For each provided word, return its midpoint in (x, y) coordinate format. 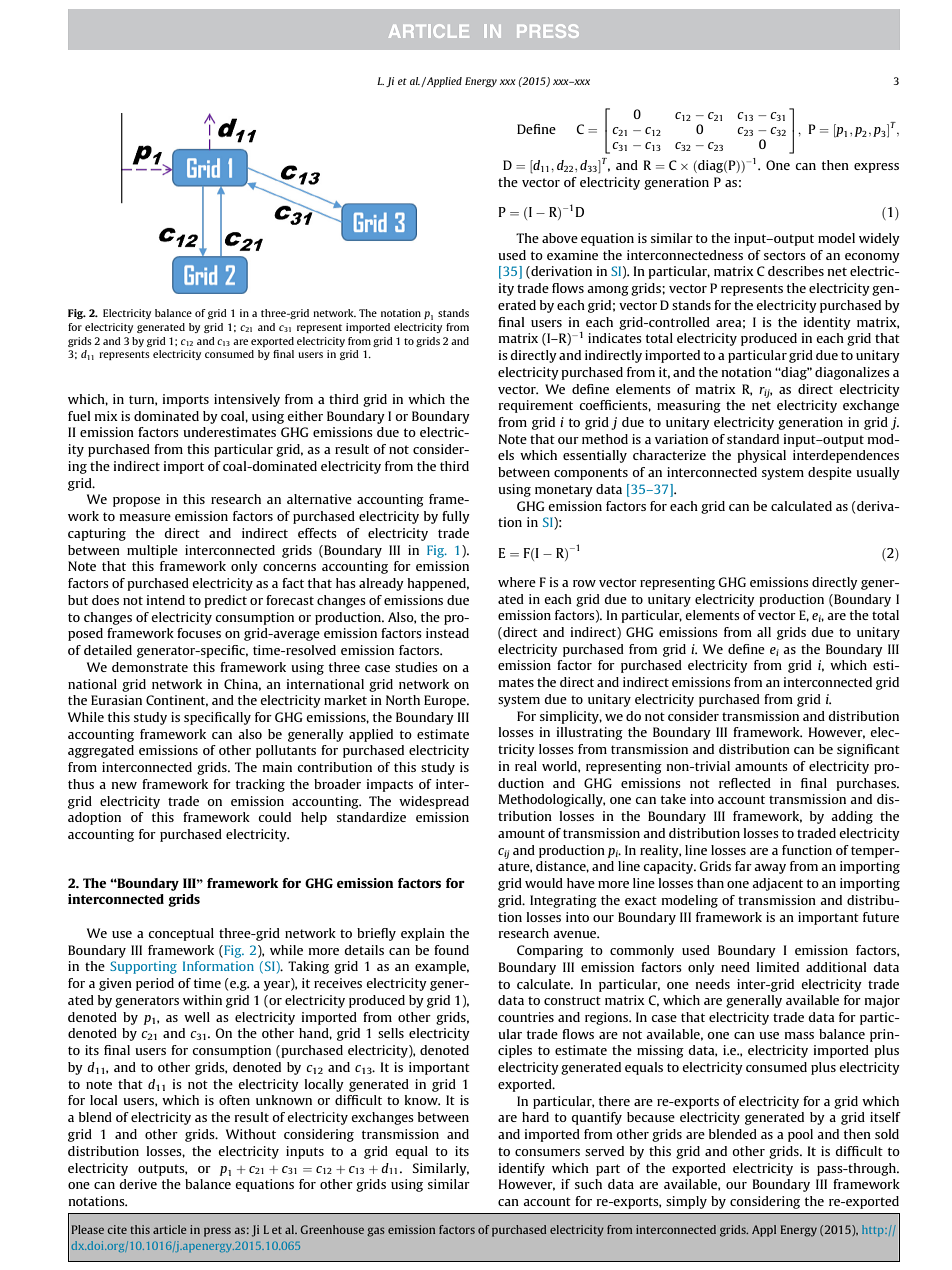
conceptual (181, 934)
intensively (247, 400)
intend (165, 600)
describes (796, 271)
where (517, 582)
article (170, 1229)
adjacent (777, 884)
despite (830, 473)
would (544, 883)
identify (521, 1169)
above (560, 238)
